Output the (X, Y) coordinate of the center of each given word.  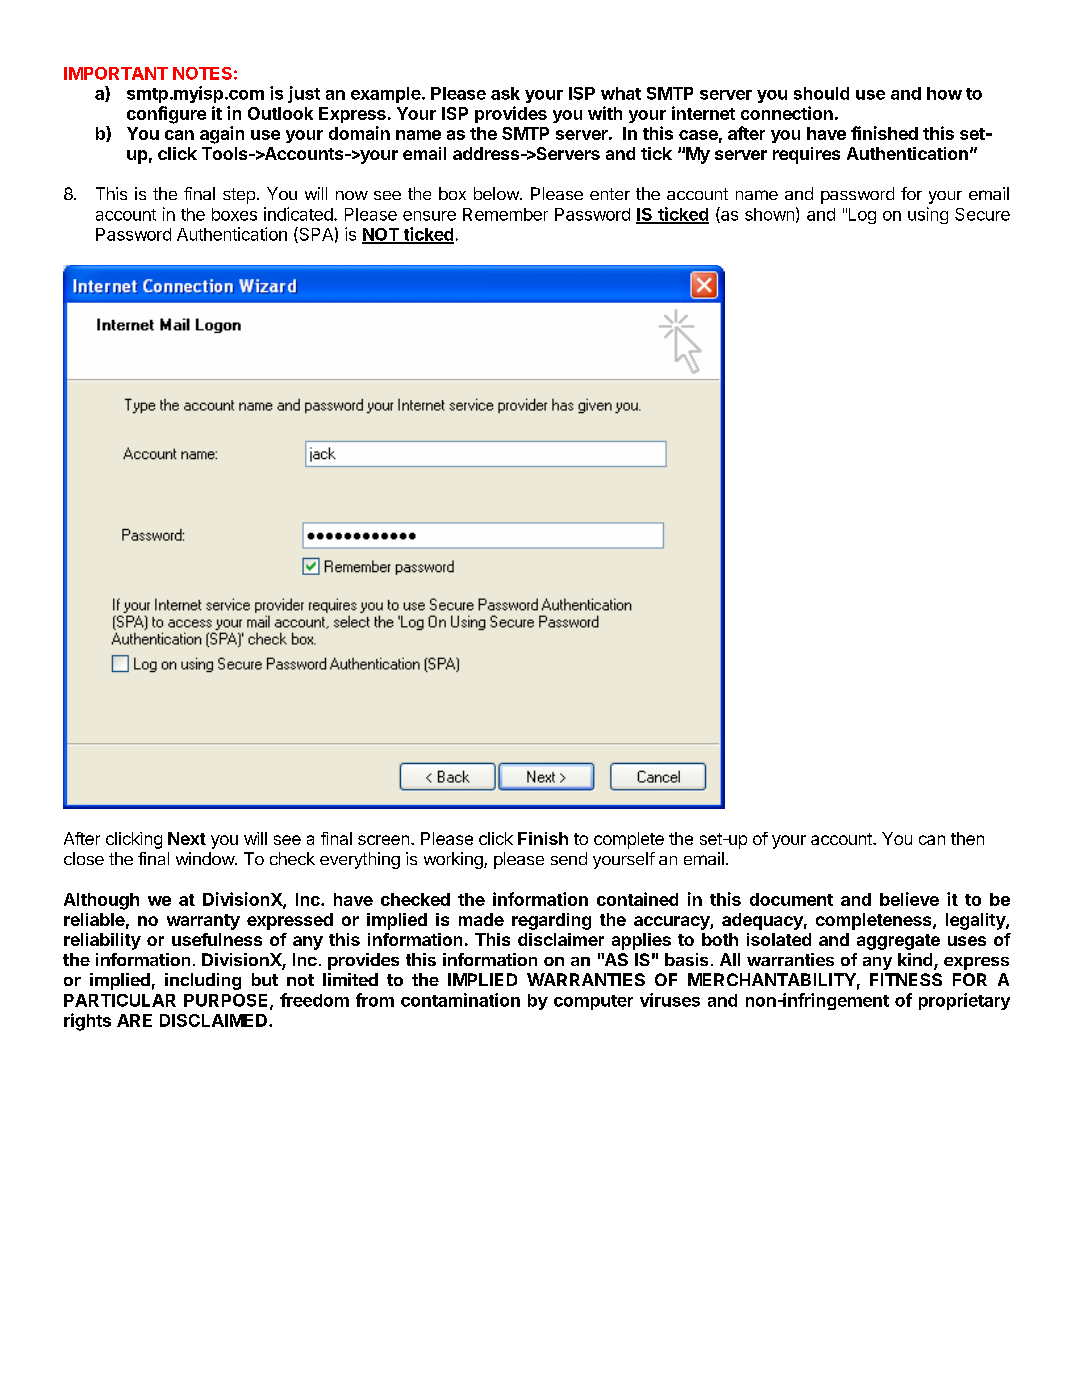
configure (166, 115)
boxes (234, 214)
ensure (429, 216)
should (821, 93)
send (569, 858)
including (203, 981)
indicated (298, 214)
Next (187, 838)
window (206, 858)
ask (505, 93)
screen (383, 840)
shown (769, 214)
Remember (505, 214)
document (791, 899)
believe (909, 899)
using (928, 215)
